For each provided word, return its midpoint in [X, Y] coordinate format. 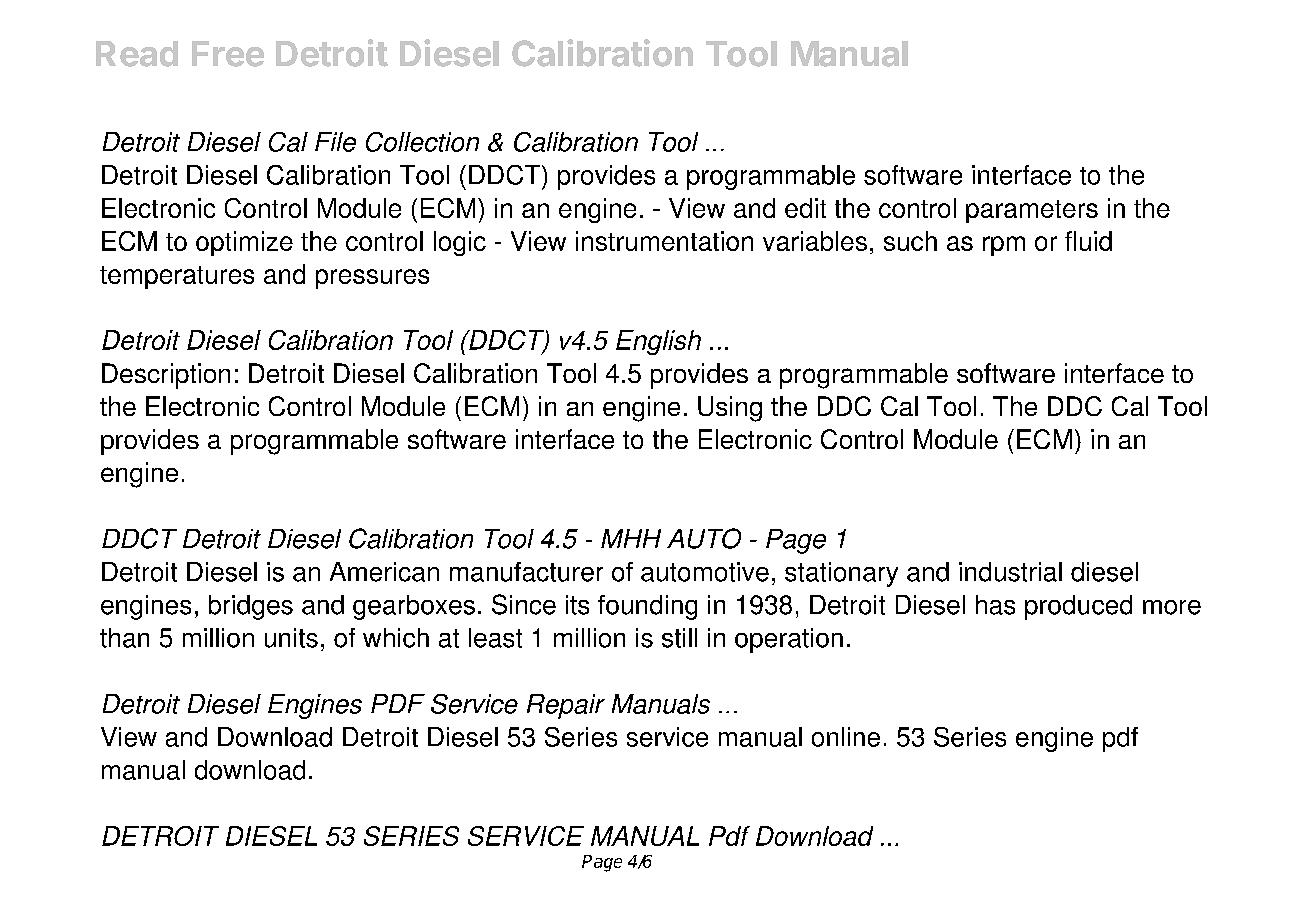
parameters [1032, 211]
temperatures [177, 277]
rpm [1004, 246]
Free [228, 54]
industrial [1010, 572]
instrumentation [664, 241]
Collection [422, 142]
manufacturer [526, 572]
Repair [566, 706]
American [384, 572]
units [291, 638]
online [846, 737]
